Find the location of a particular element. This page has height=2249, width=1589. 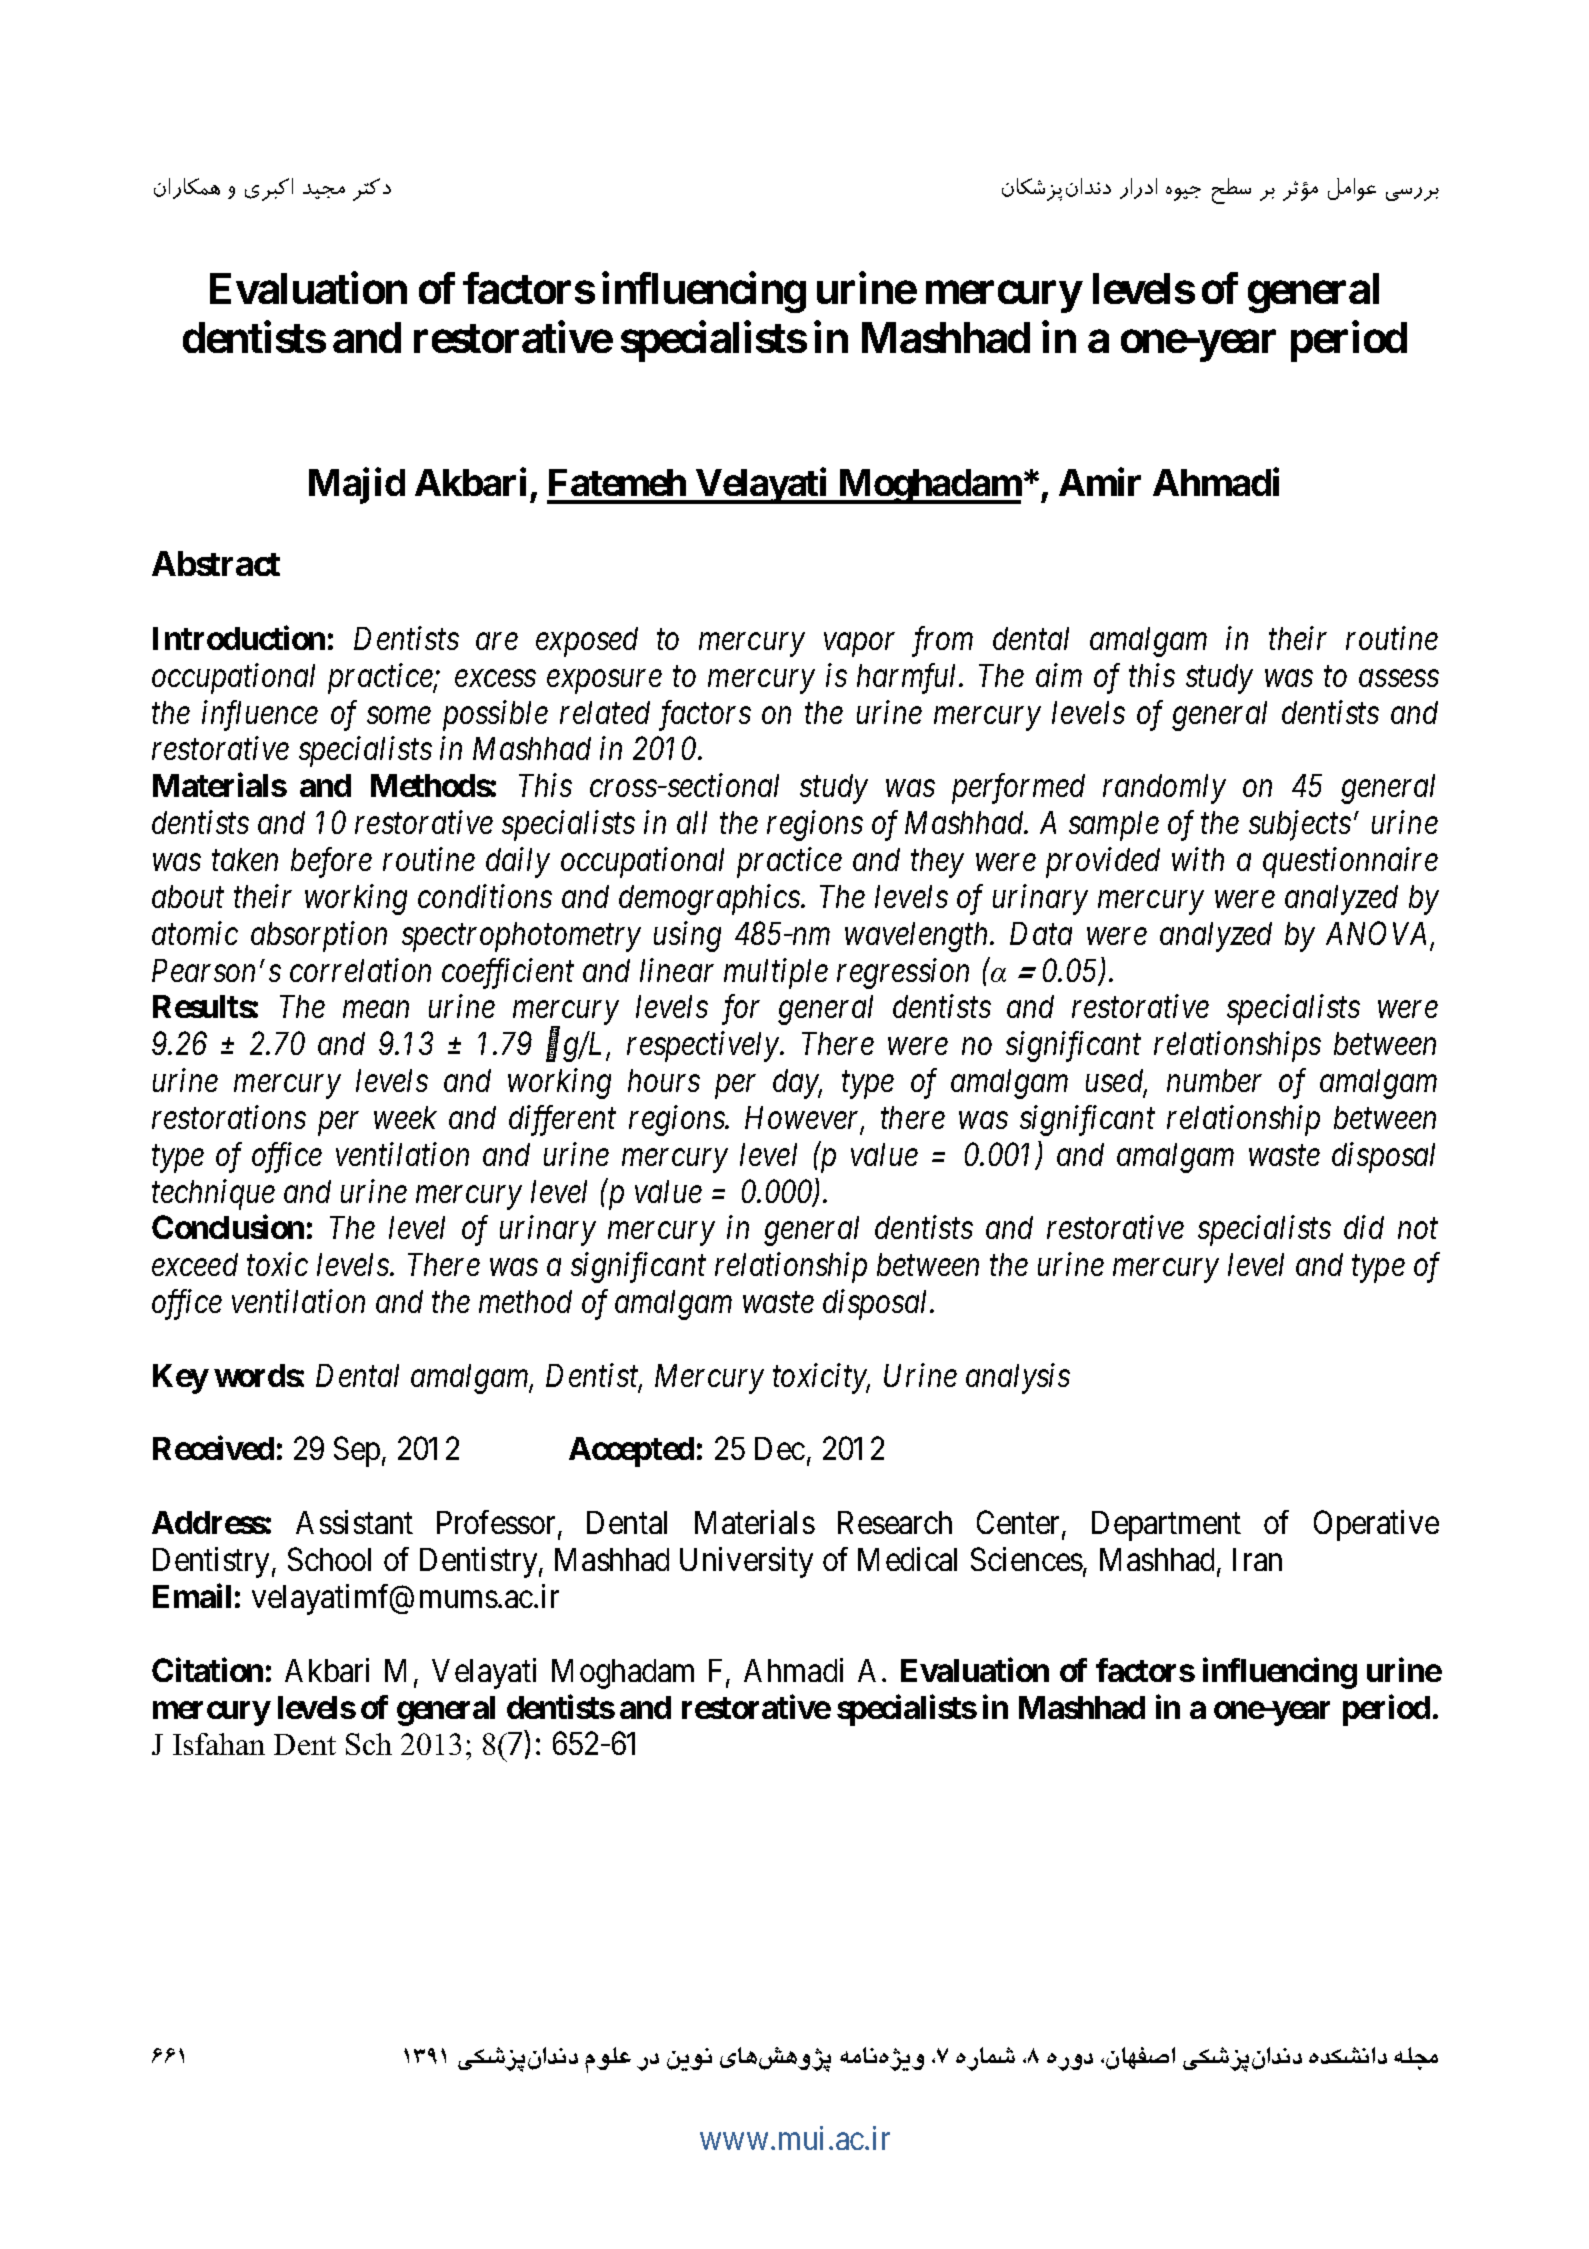

vapor is located at coordinates (859, 645).
